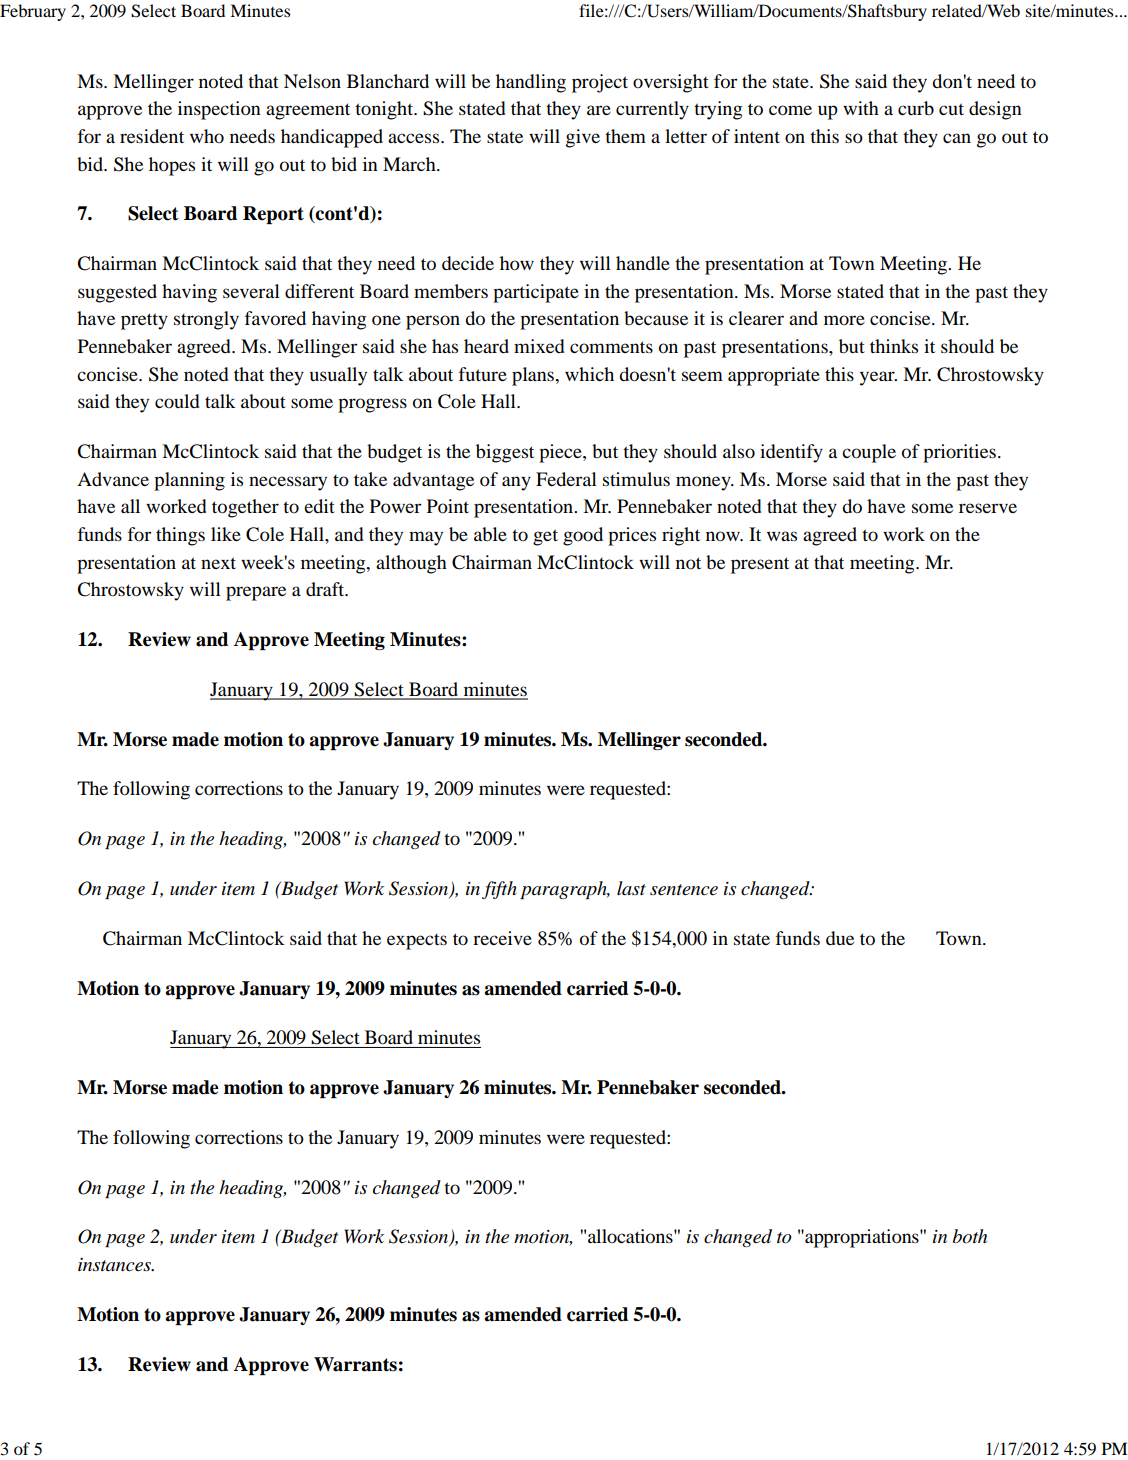 Image resolution: width=1128 pixels, height=1460 pixels. Describe the element at coordinates (531, 83) in the document. I see `handling` at that location.
